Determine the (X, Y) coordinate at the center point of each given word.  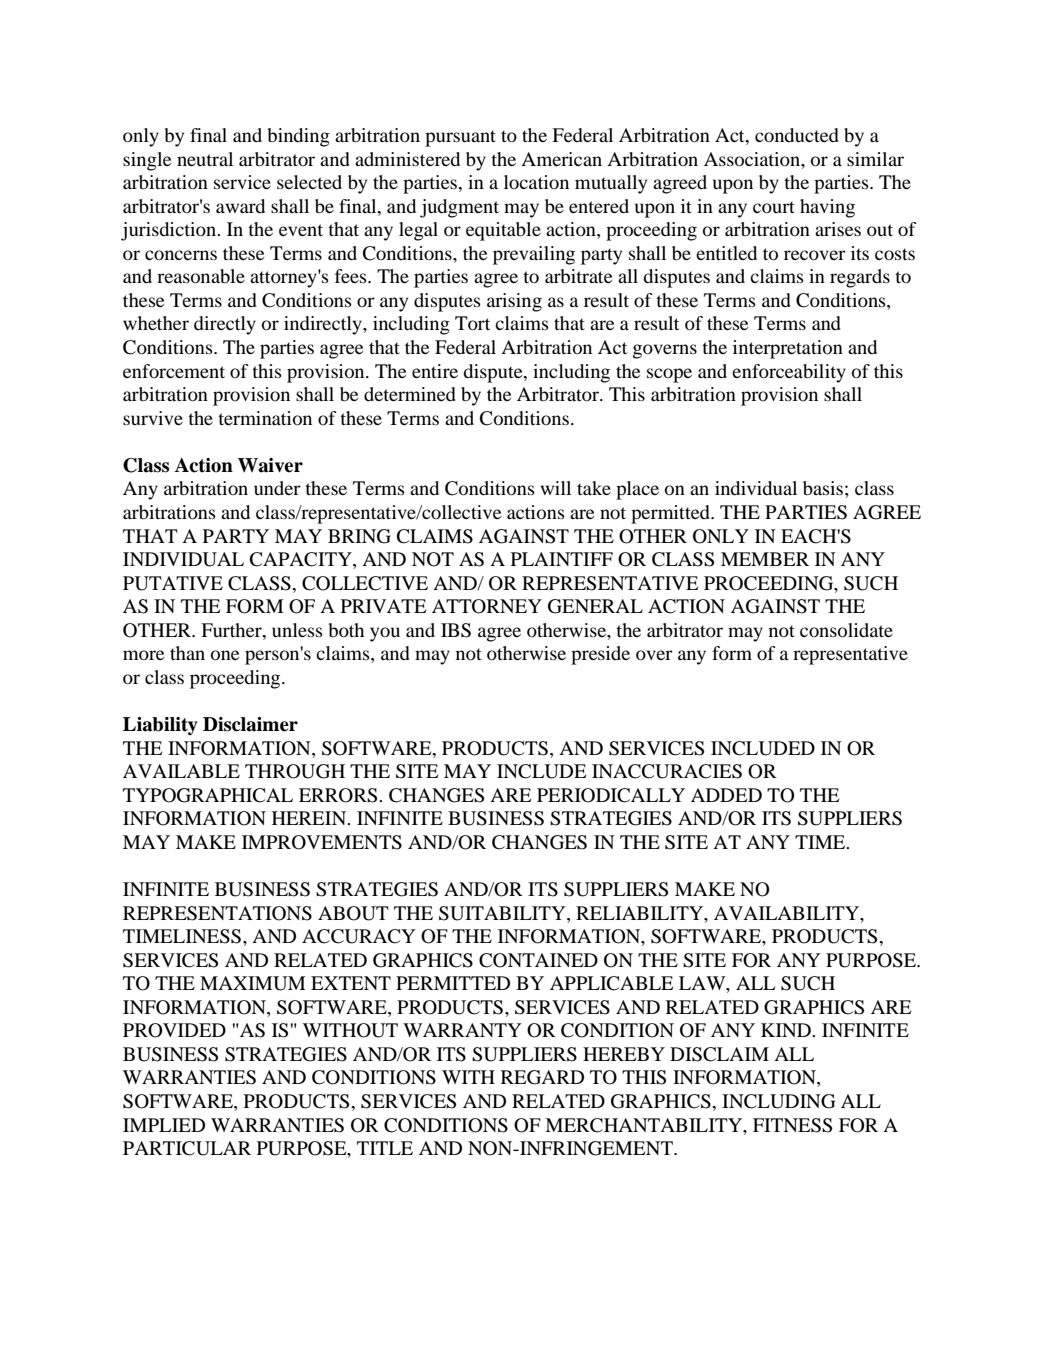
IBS (456, 630)
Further (232, 630)
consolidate (846, 630)
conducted (797, 135)
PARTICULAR (187, 1148)
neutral (205, 159)
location (536, 182)
